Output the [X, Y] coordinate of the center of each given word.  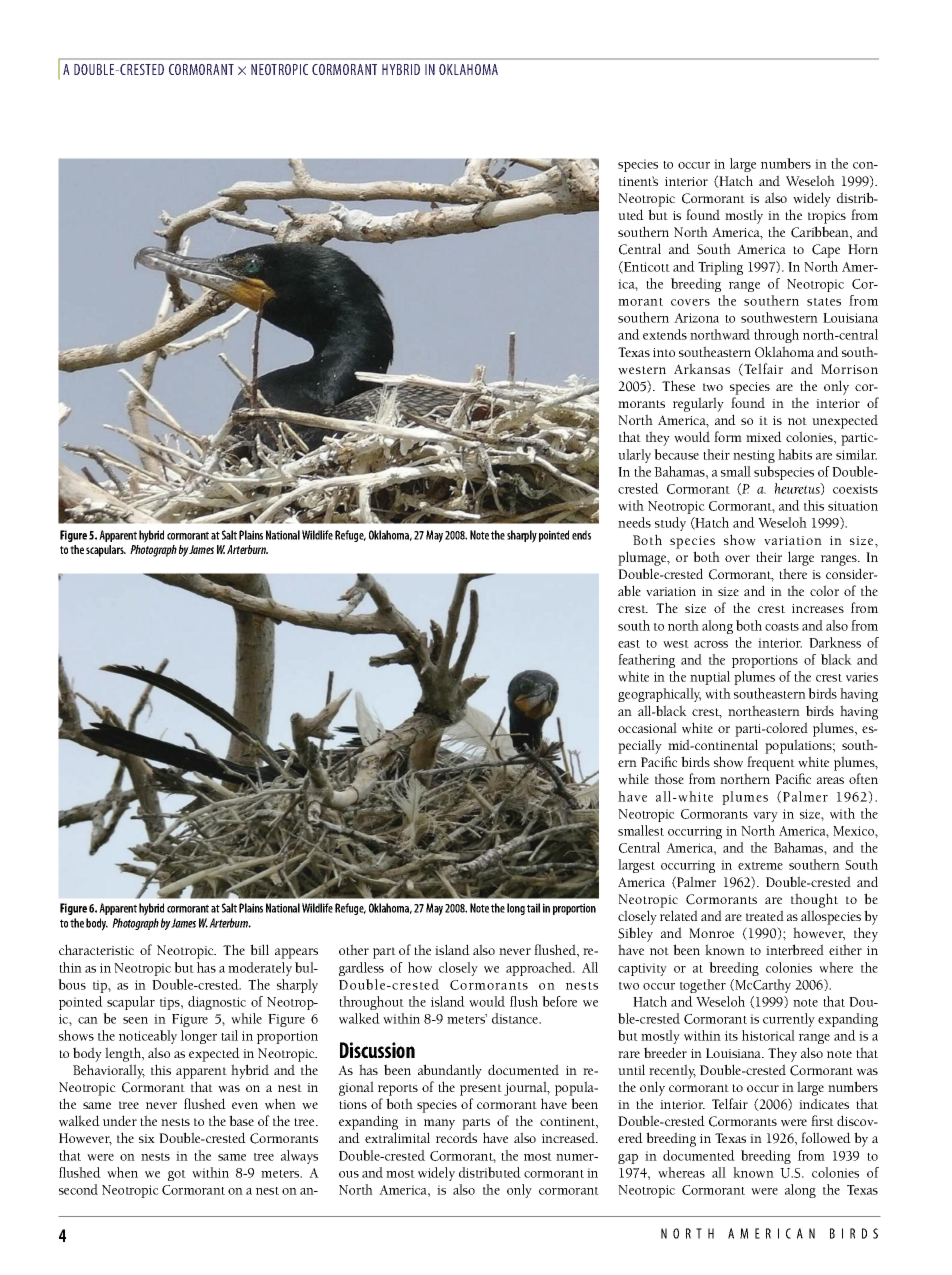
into [664, 352]
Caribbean [821, 233]
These [678, 385]
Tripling [720, 268]
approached [540, 969]
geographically [659, 695]
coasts [782, 627]
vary [765, 817]
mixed [764, 436]
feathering [646, 661]
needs [634, 522]
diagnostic [217, 1003]
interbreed [795, 949]
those [669, 778]
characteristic [96, 949]
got [177, 1175]
